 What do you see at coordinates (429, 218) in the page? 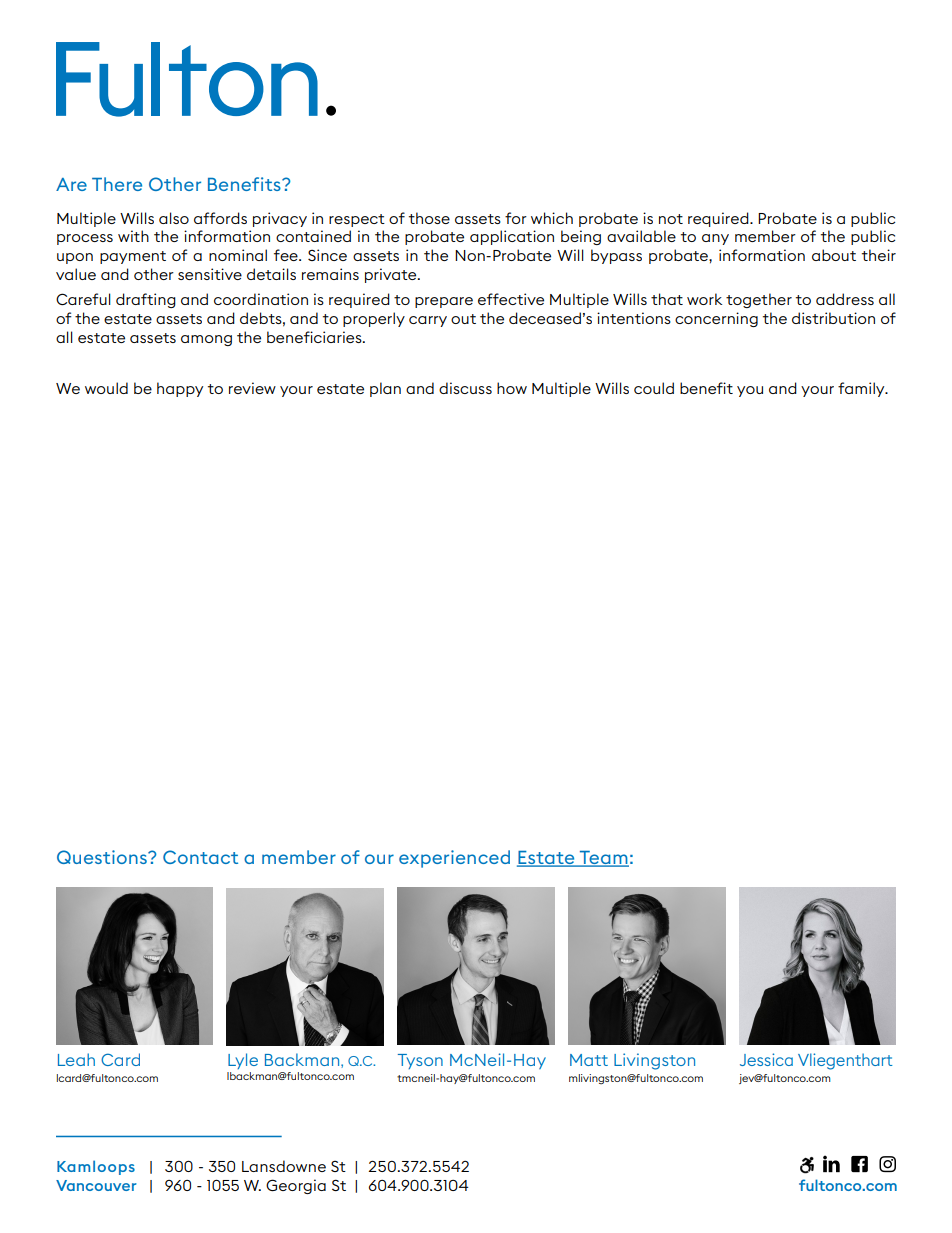
I see `those` at bounding box center [429, 218].
